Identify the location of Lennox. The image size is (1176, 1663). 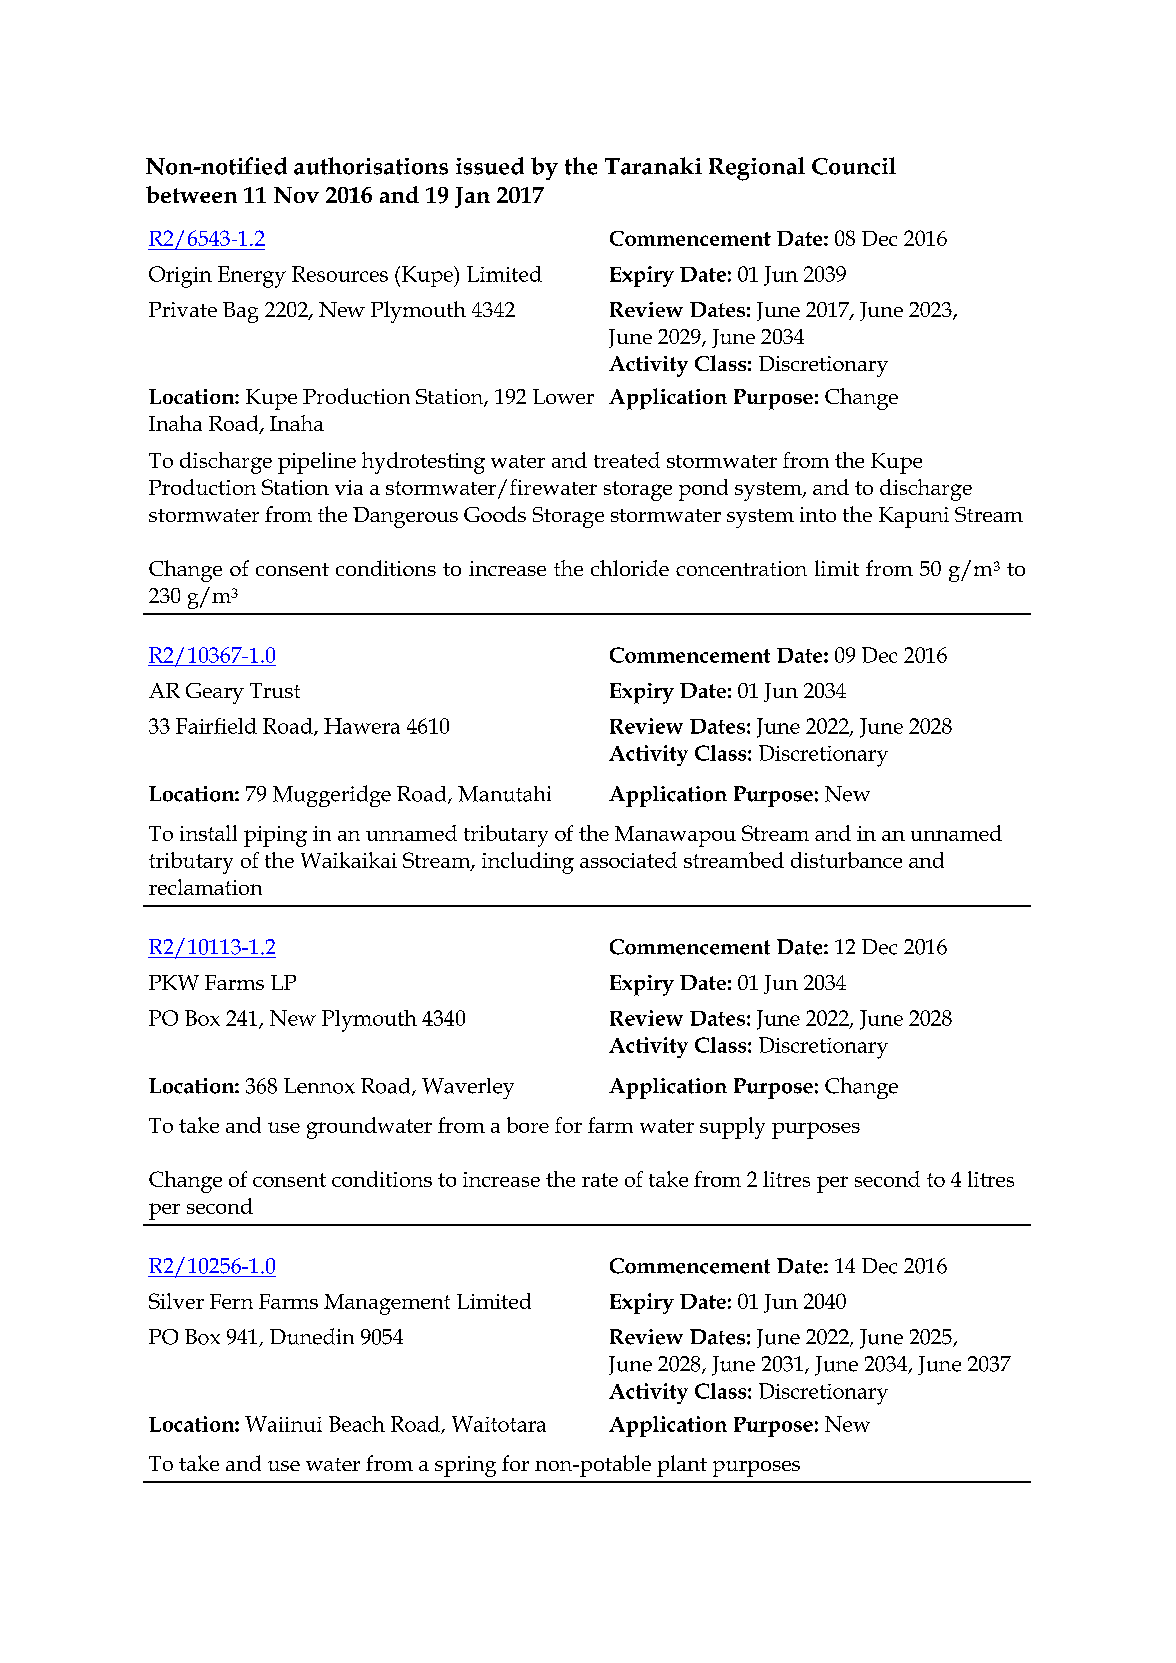
(319, 1086).
